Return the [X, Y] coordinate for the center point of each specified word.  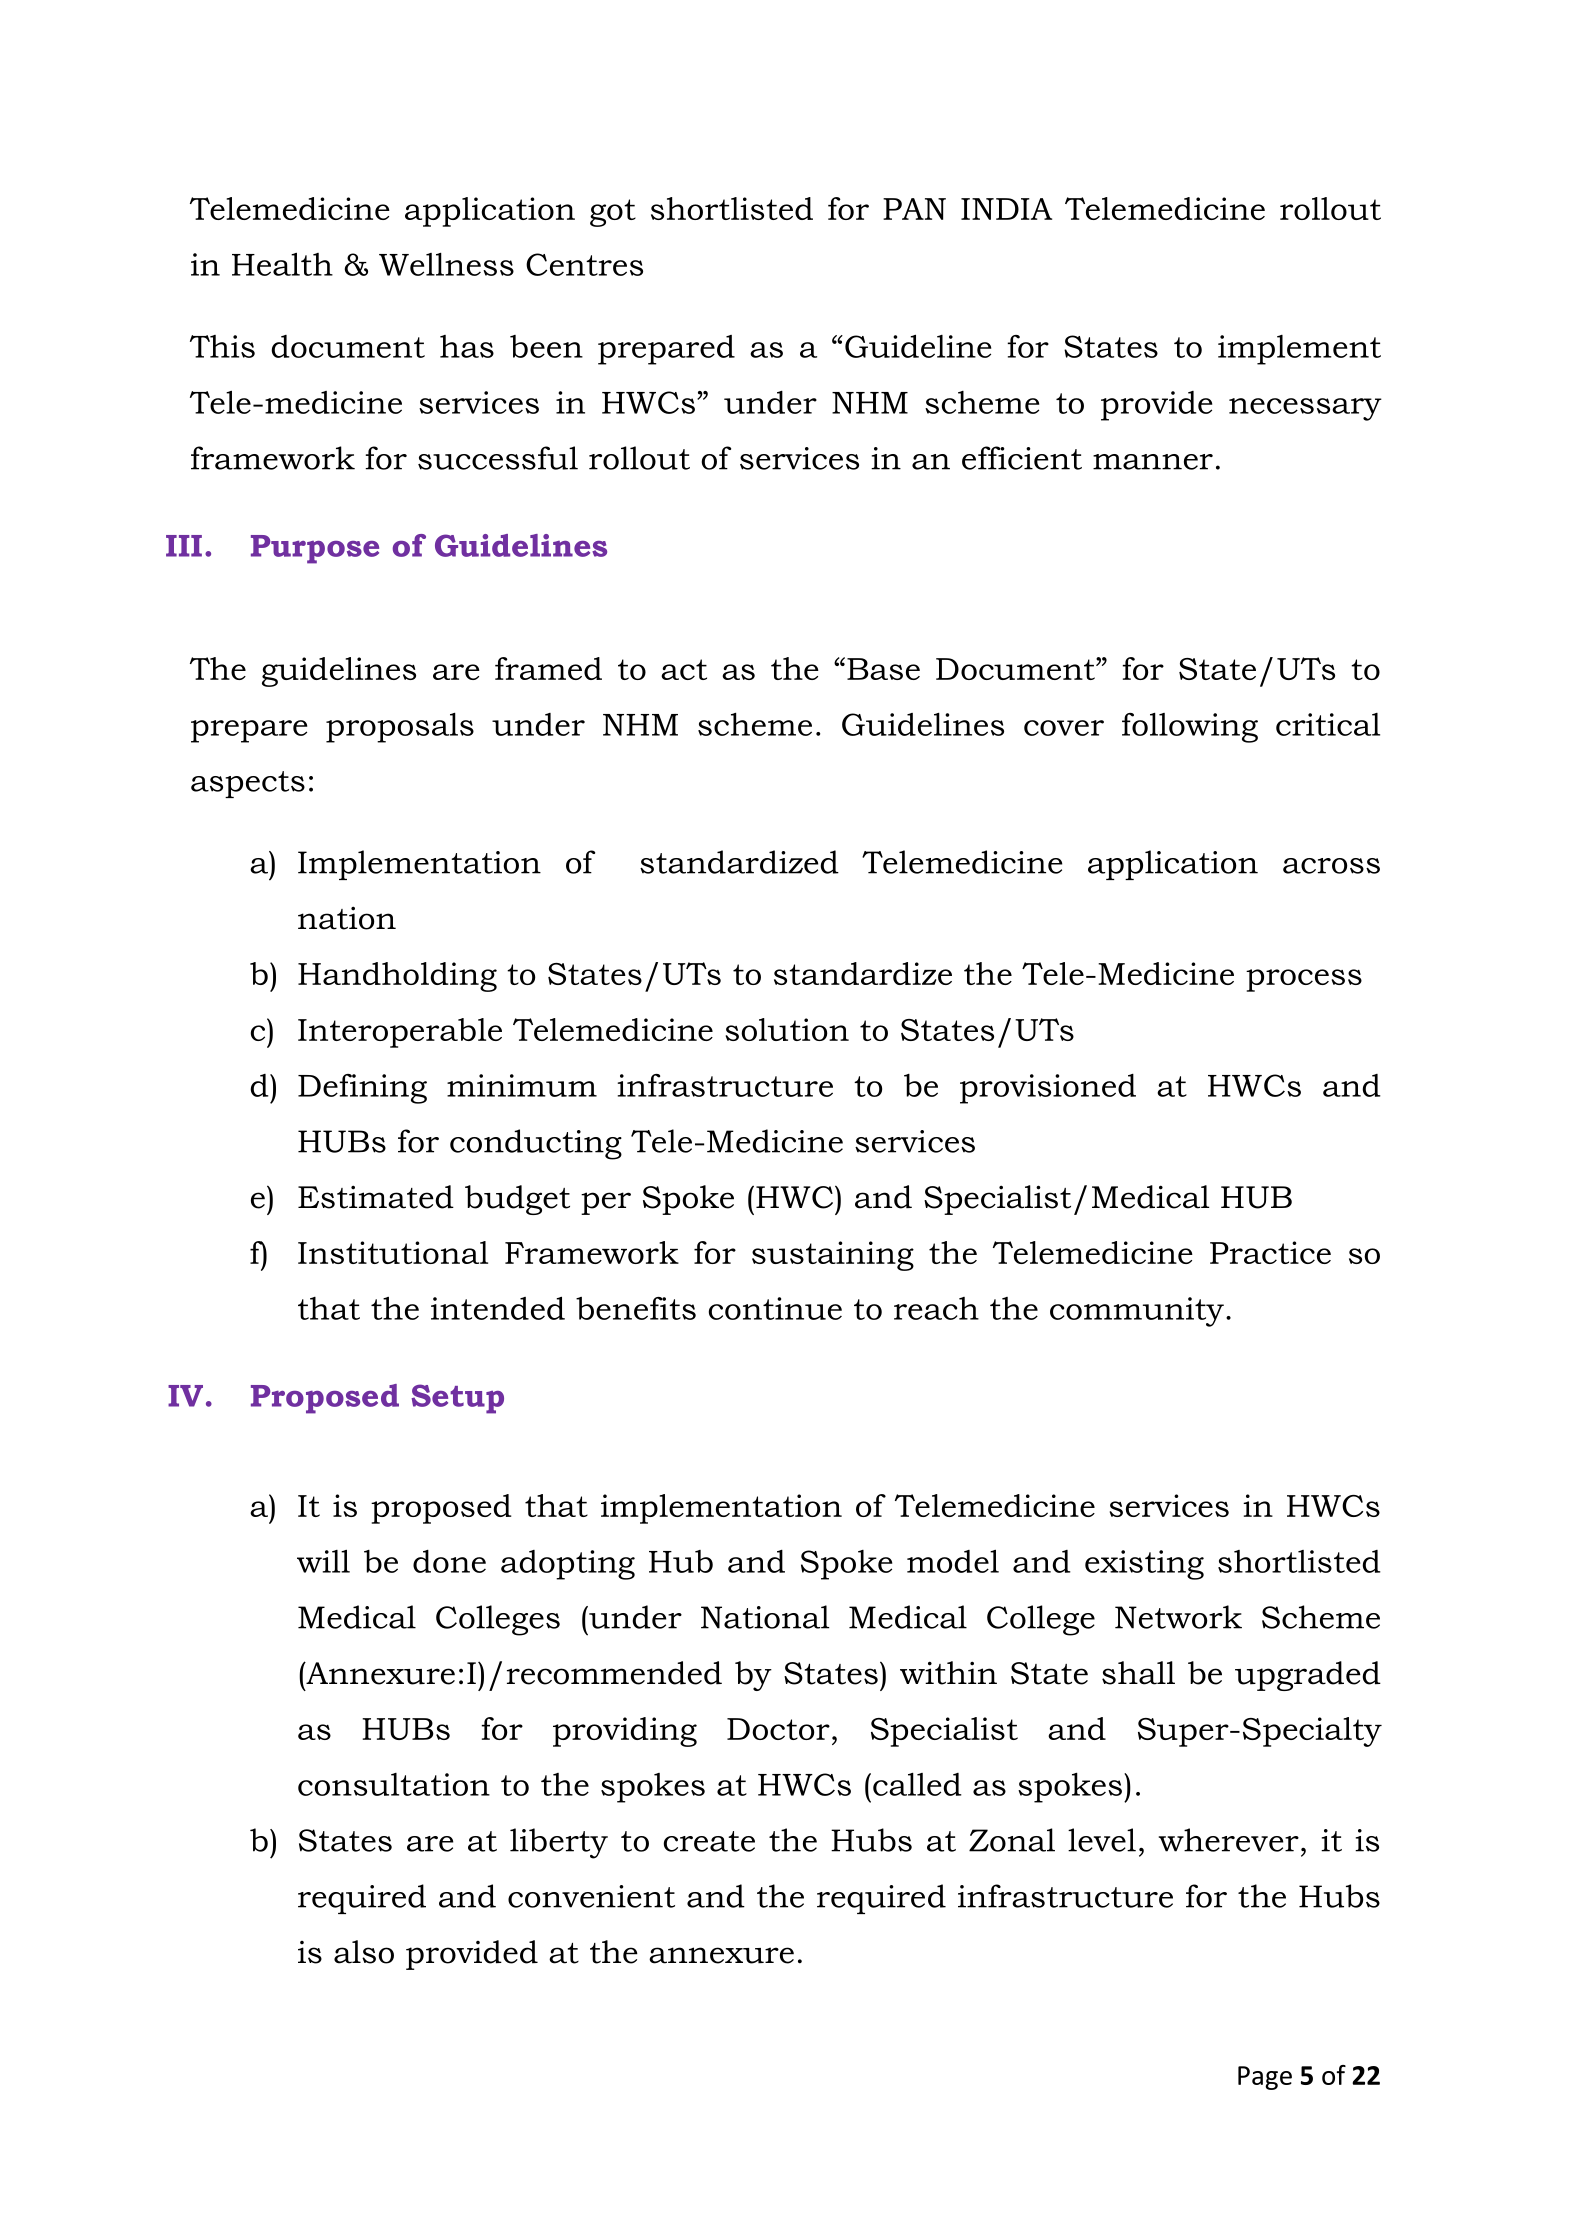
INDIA [1006, 209]
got [613, 213]
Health [282, 264]
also [364, 1952]
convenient [591, 1896]
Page [1265, 2078]
